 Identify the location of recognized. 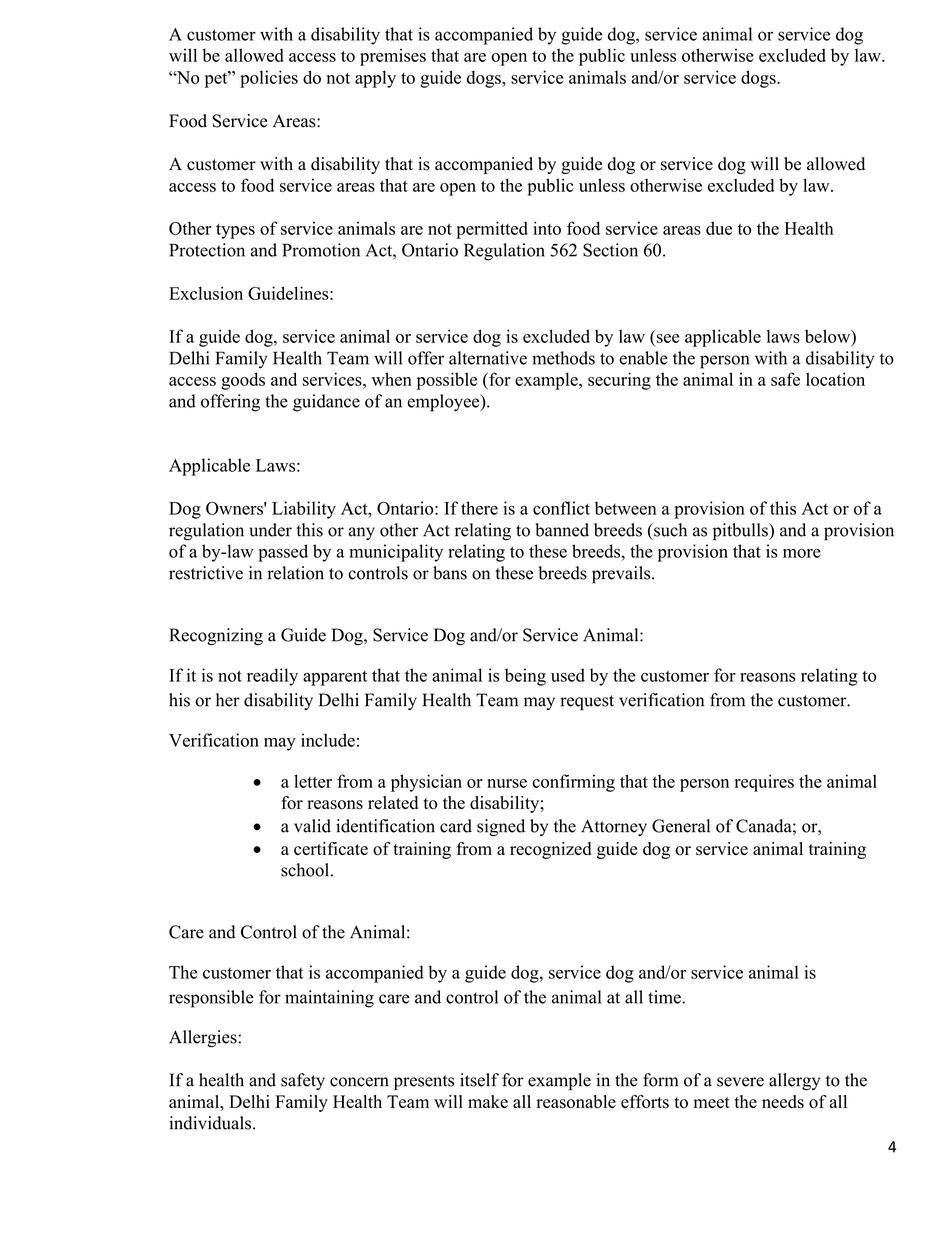
(551, 850).
